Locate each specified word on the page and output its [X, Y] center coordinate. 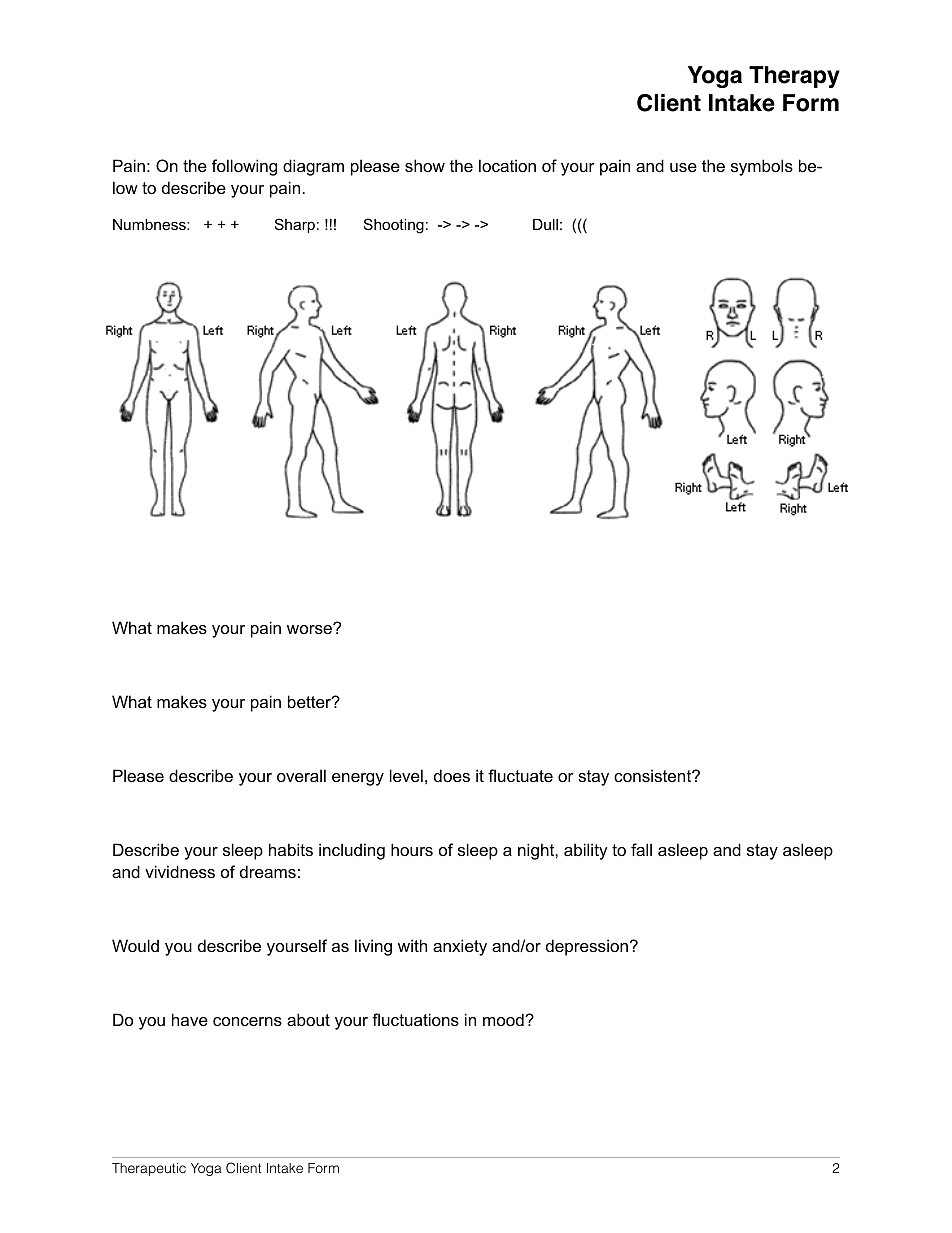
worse [310, 628]
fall [641, 849]
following [244, 167]
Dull [545, 224]
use [683, 167]
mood [504, 1019]
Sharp [295, 225]
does [452, 775]
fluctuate [520, 775]
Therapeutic [149, 1169]
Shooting [394, 226]
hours [412, 849]
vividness [180, 871]
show [425, 165]
